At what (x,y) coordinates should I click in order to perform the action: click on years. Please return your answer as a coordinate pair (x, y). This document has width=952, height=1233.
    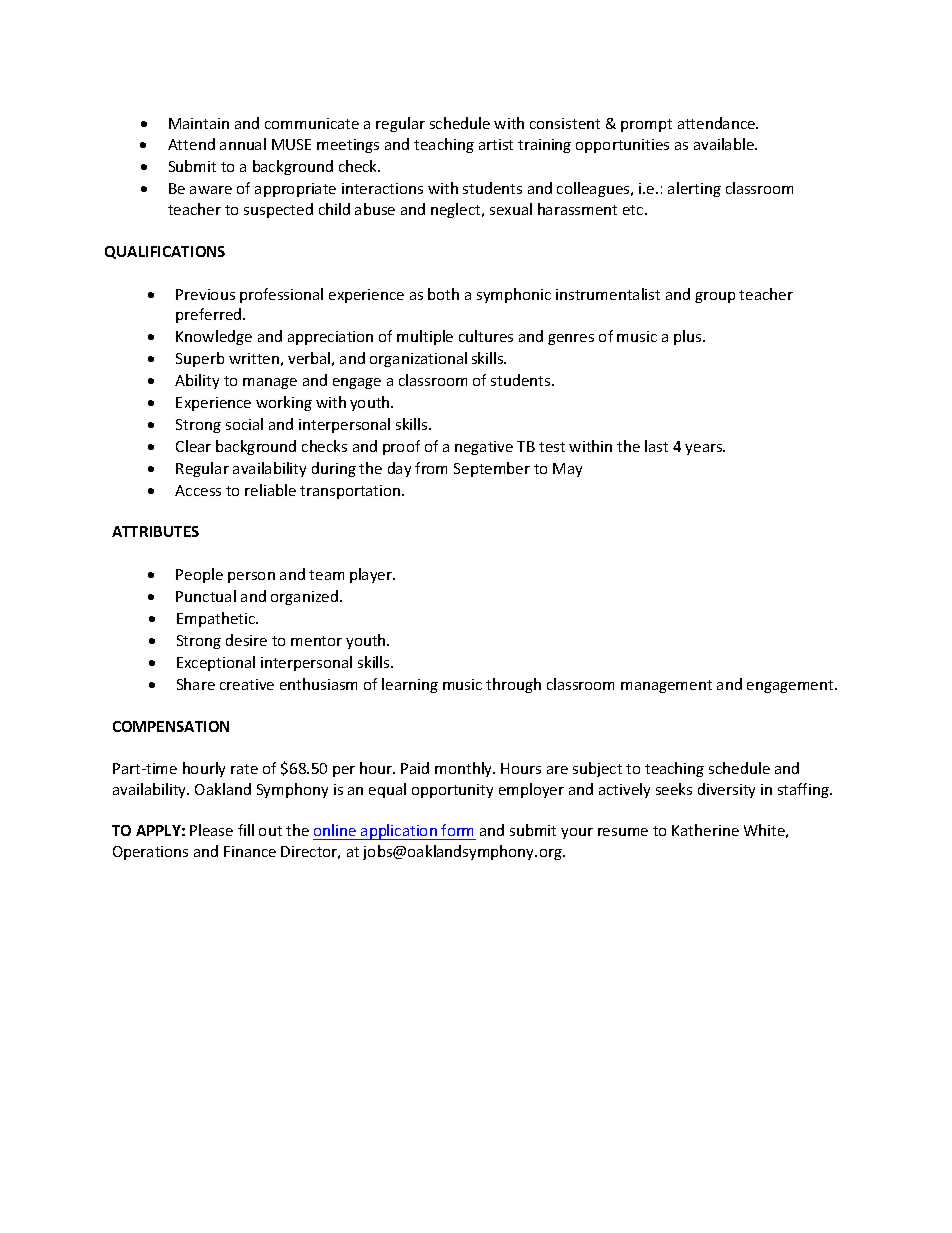
    Looking at the image, I should click on (705, 449).
